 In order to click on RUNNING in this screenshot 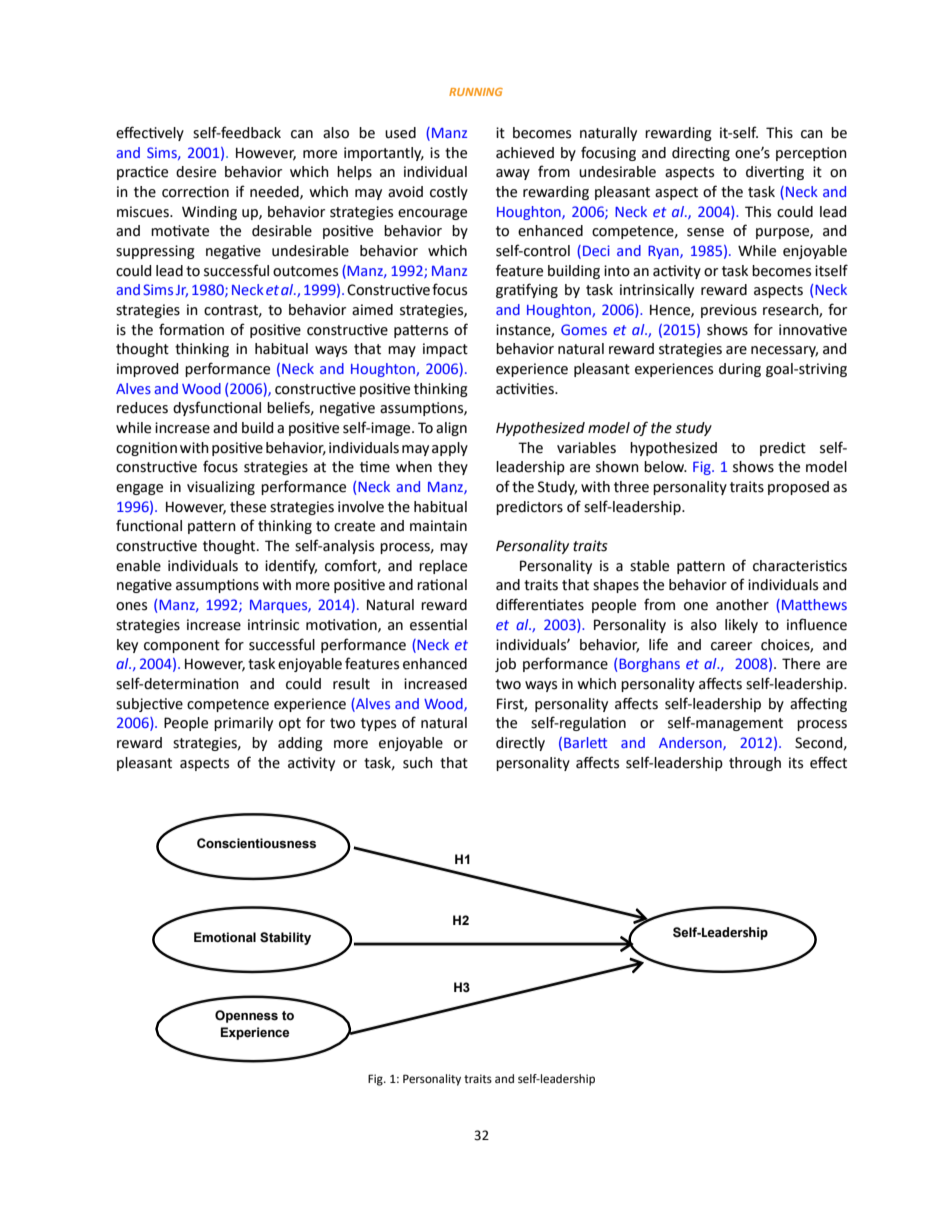, I will do `click(476, 92)`.
